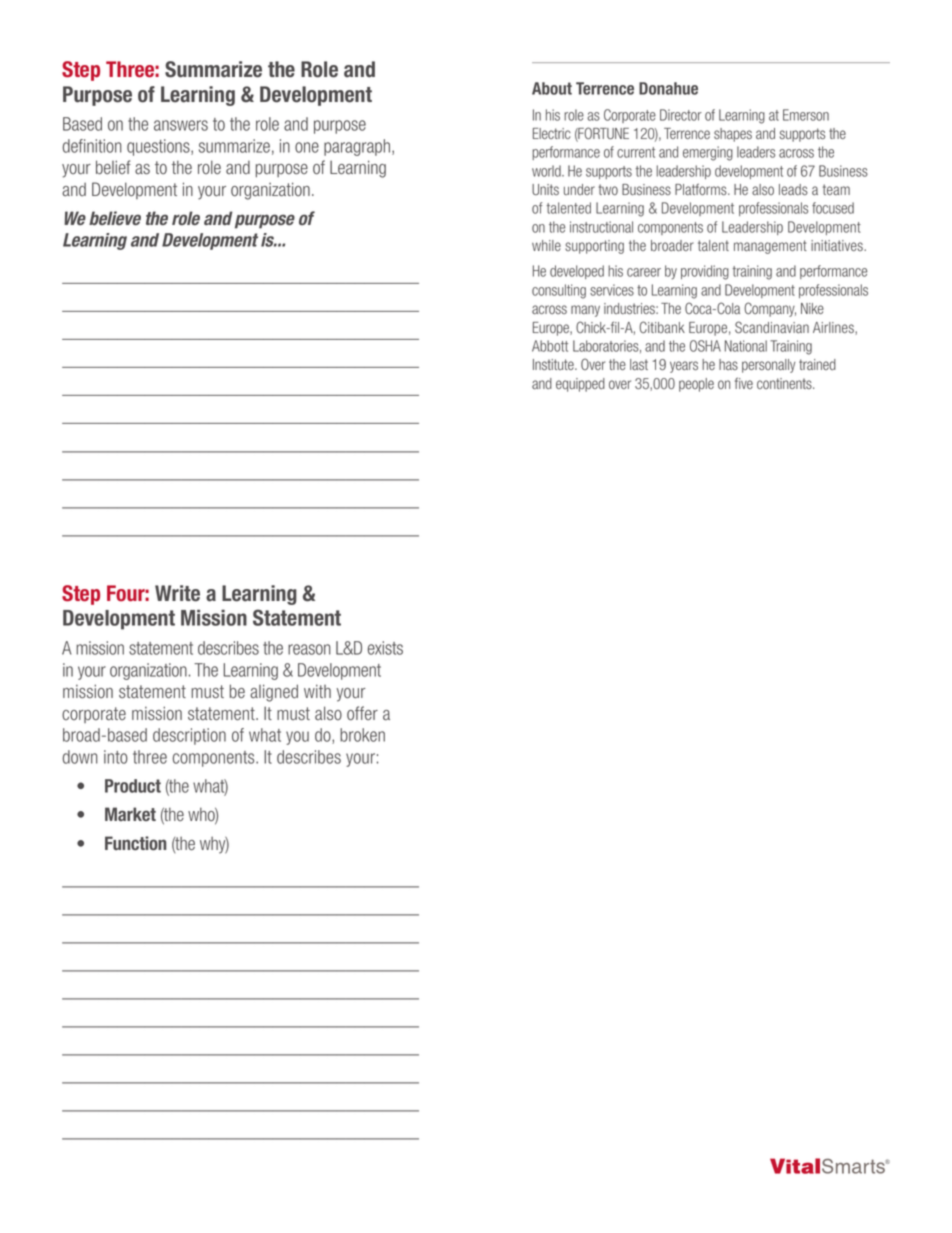 The width and height of the screenshot is (952, 1233). What do you see at coordinates (552, 133) in the screenshot?
I see `Electric` at bounding box center [552, 133].
